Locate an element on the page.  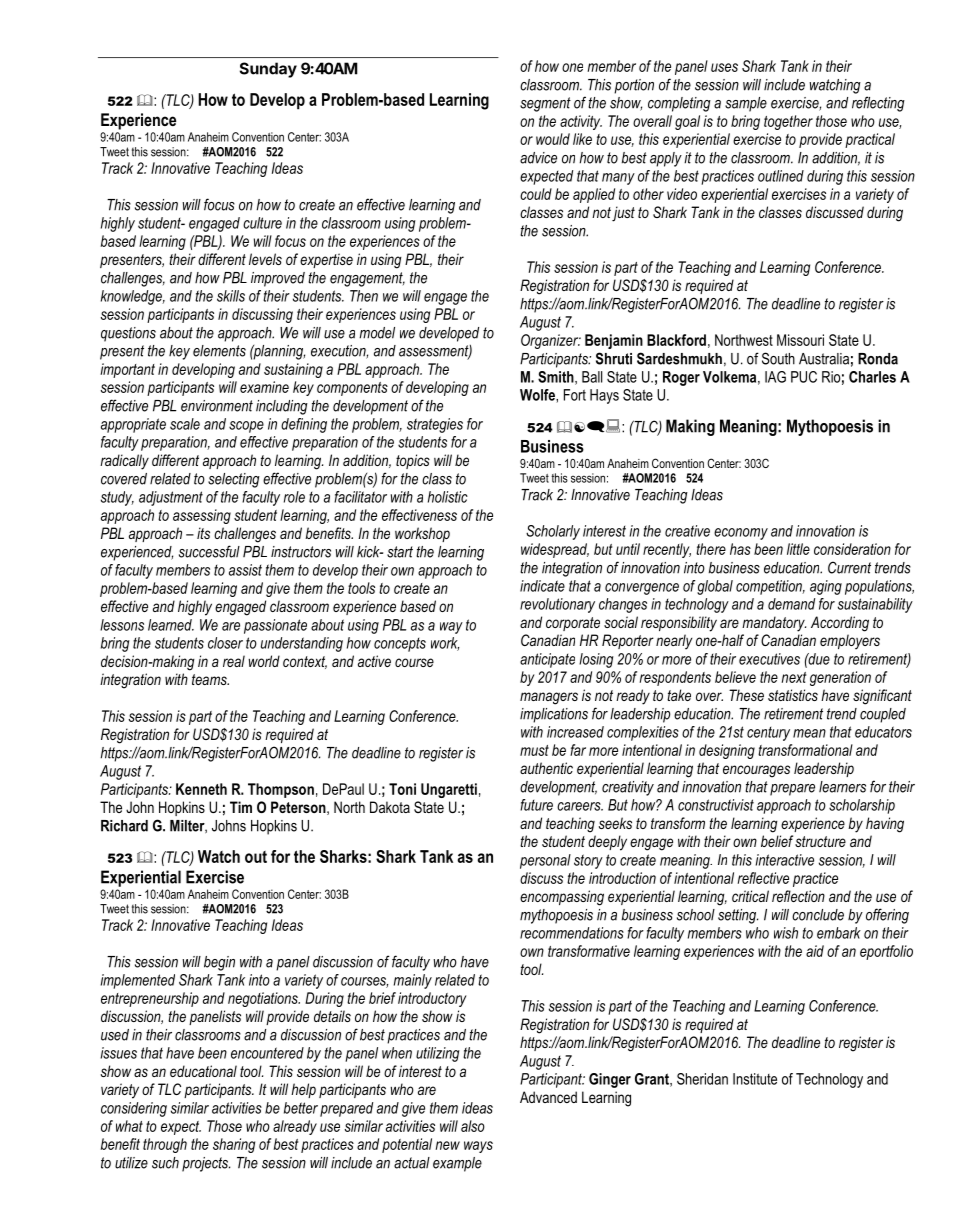
segment is located at coordinates (545, 104).
